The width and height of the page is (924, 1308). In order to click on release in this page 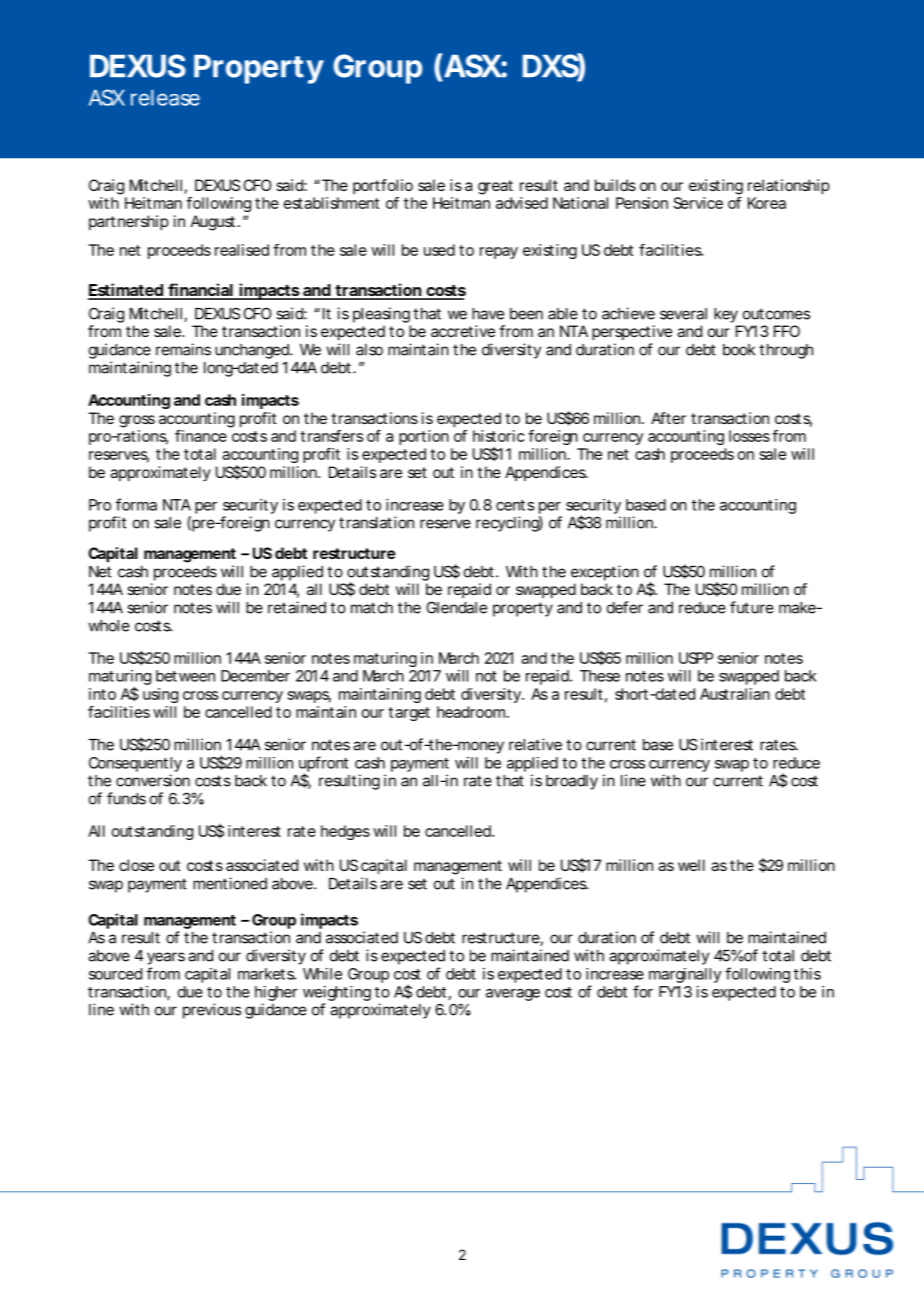, I will do `click(165, 98)`.
